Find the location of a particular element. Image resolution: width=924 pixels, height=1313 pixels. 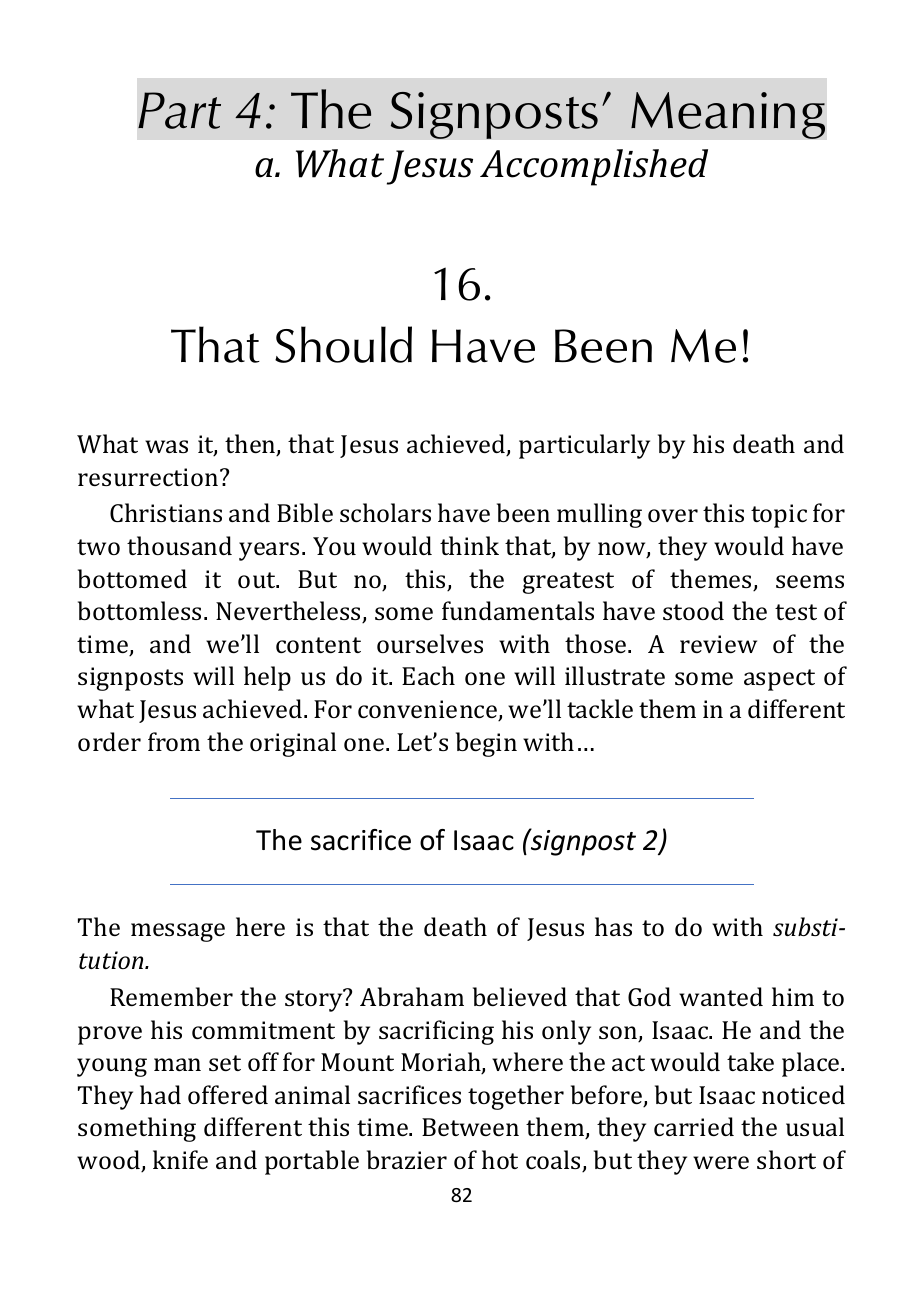

Meaning is located at coordinates (728, 115).
